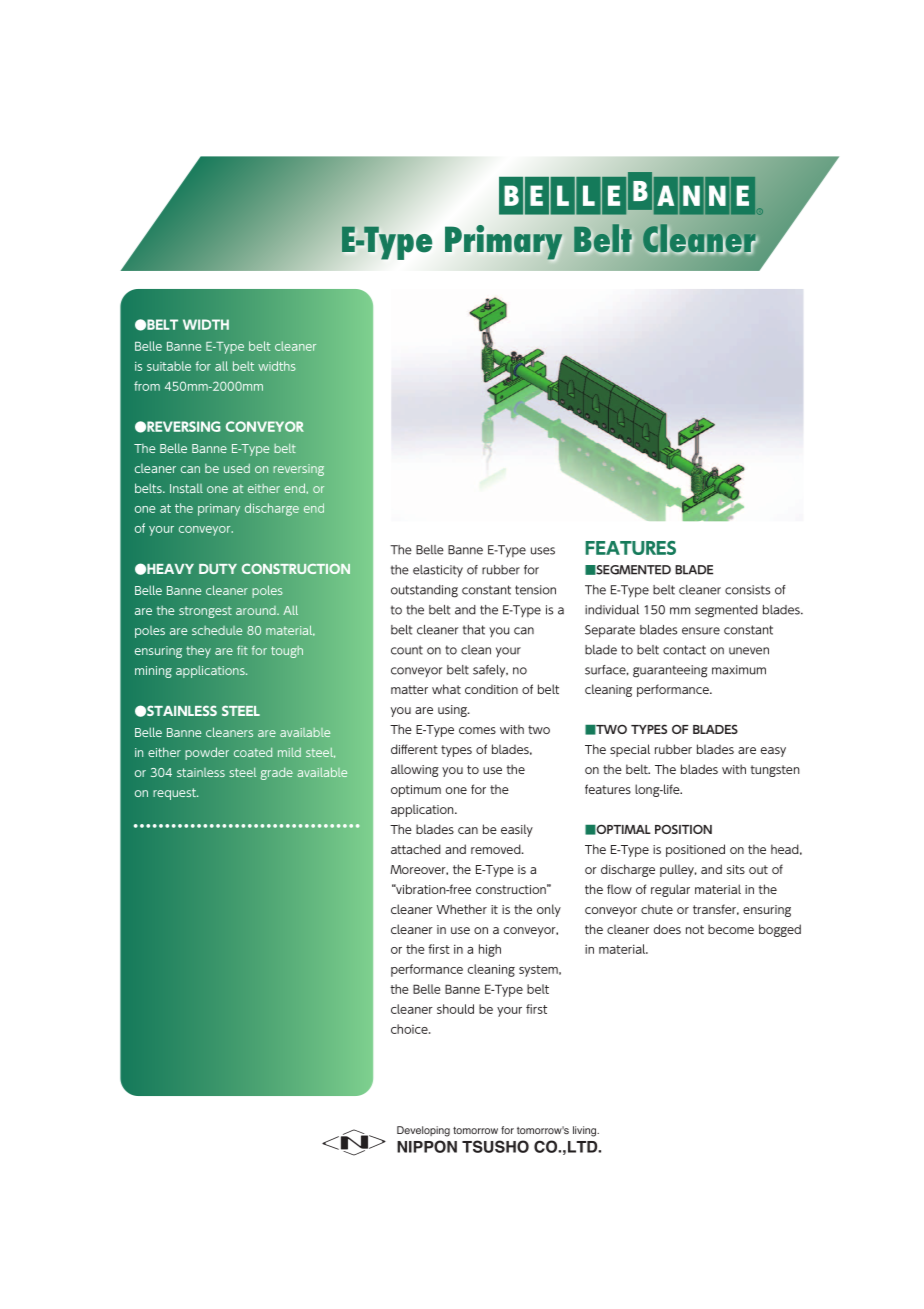  What do you see at coordinates (695, 929) in the screenshot?
I see `not` at bounding box center [695, 929].
